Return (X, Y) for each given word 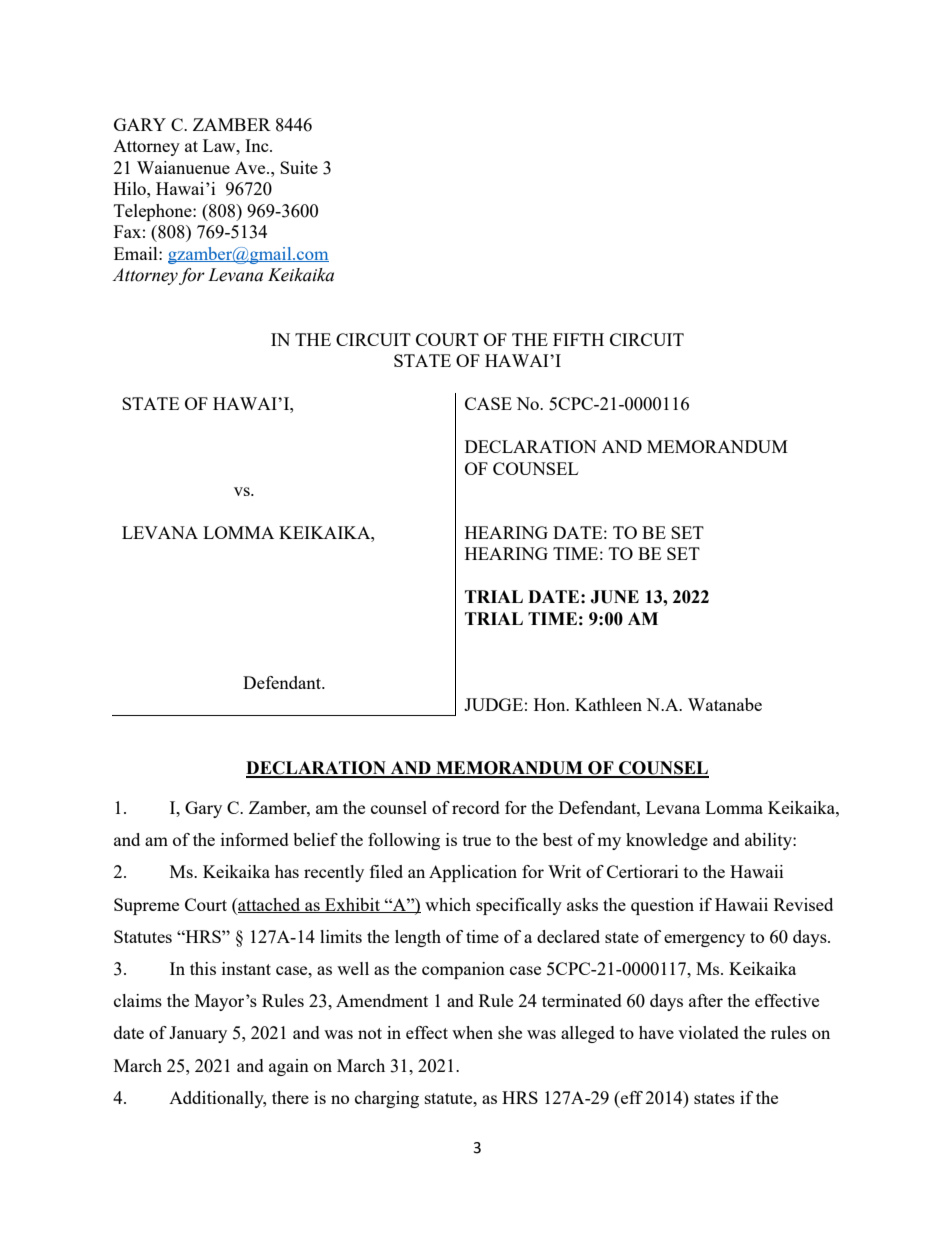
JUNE (614, 597)
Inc (258, 145)
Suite (299, 167)
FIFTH (578, 339)
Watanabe (725, 704)
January (198, 1034)
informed (255, 839)
